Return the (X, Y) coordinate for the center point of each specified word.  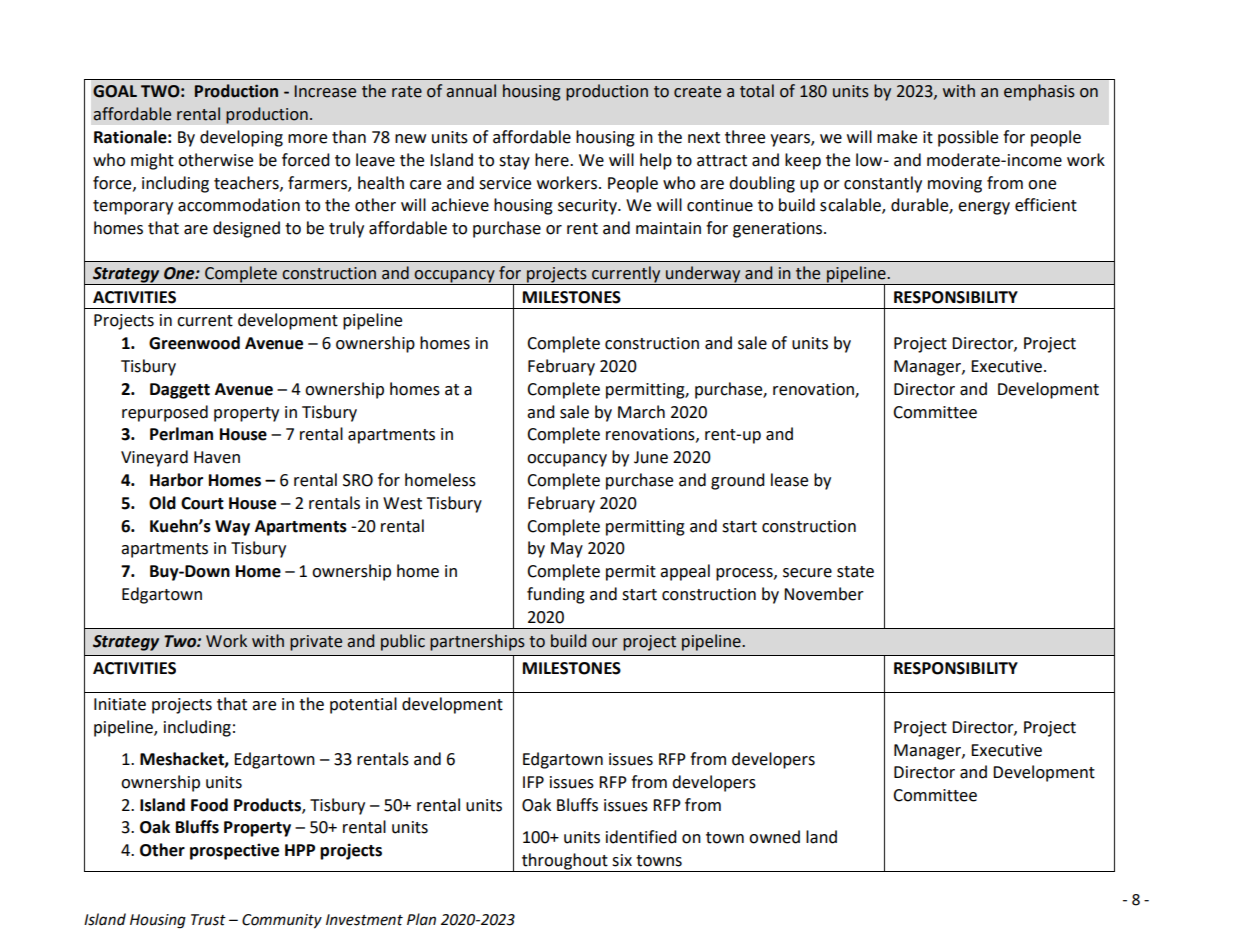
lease (789, 480)
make (897, 137)
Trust (208, 920)
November (824, 594)
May (567, 550)
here (553, 160)
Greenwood (194, 343)
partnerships (477, 642)
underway (703, 275)
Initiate (120, 704)
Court (202, 503)
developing (241, 138)
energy (984, 208)
